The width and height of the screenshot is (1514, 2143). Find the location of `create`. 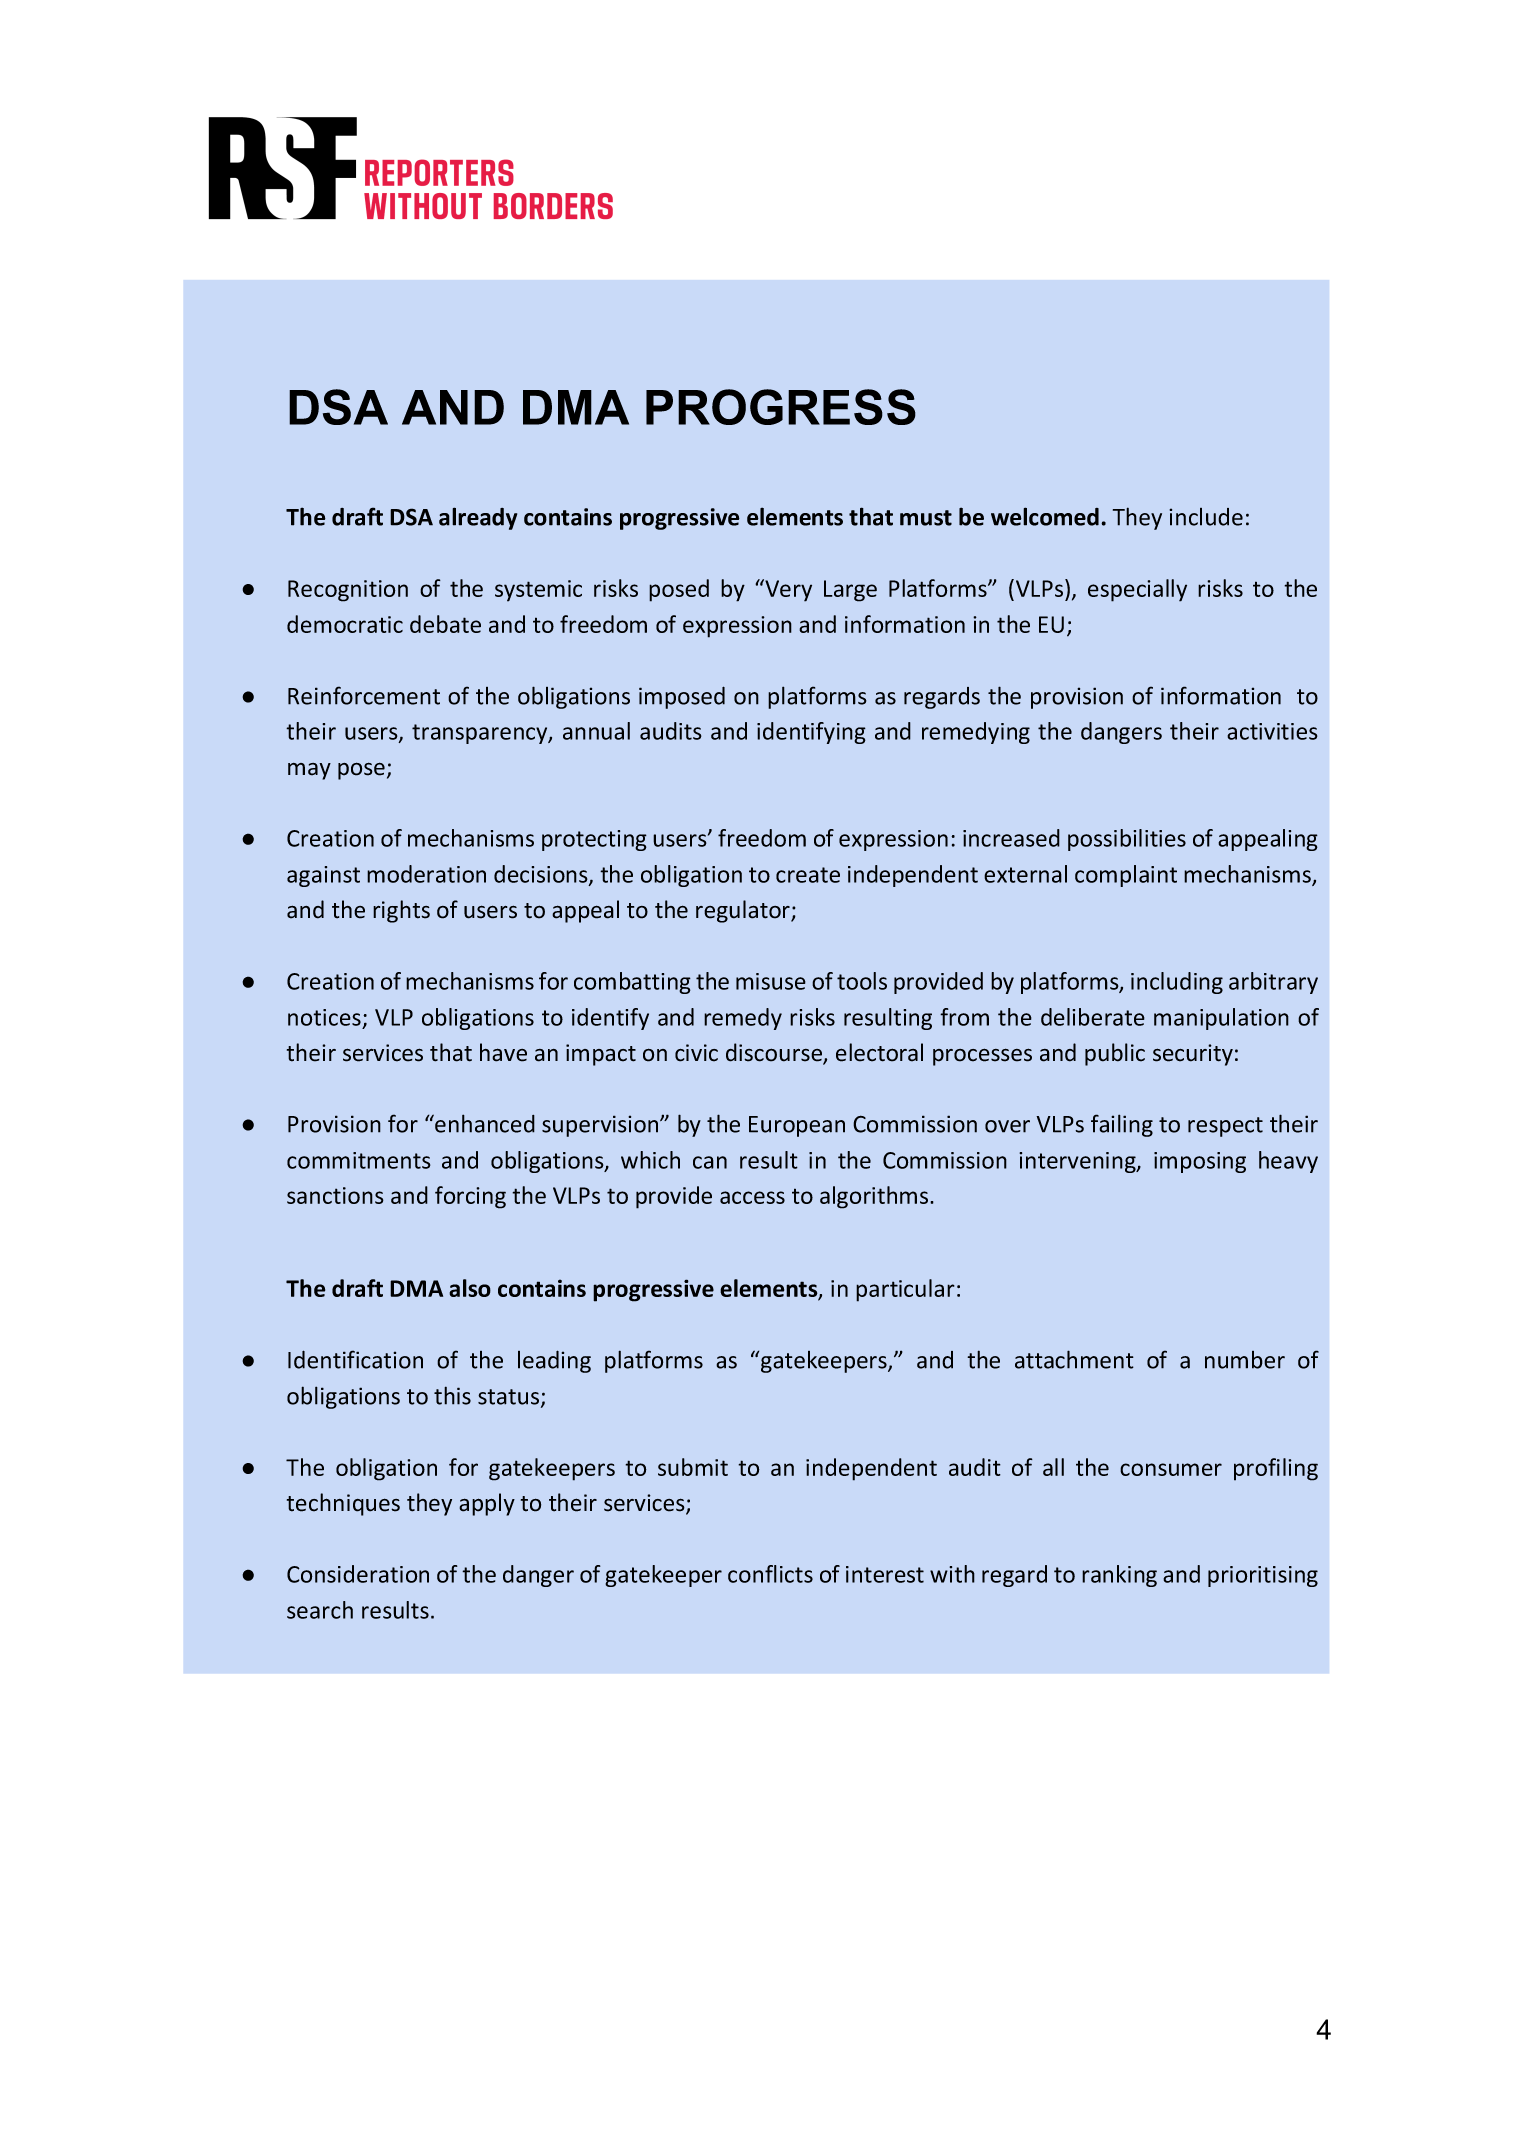

create is located at coordinates (808, 875).
